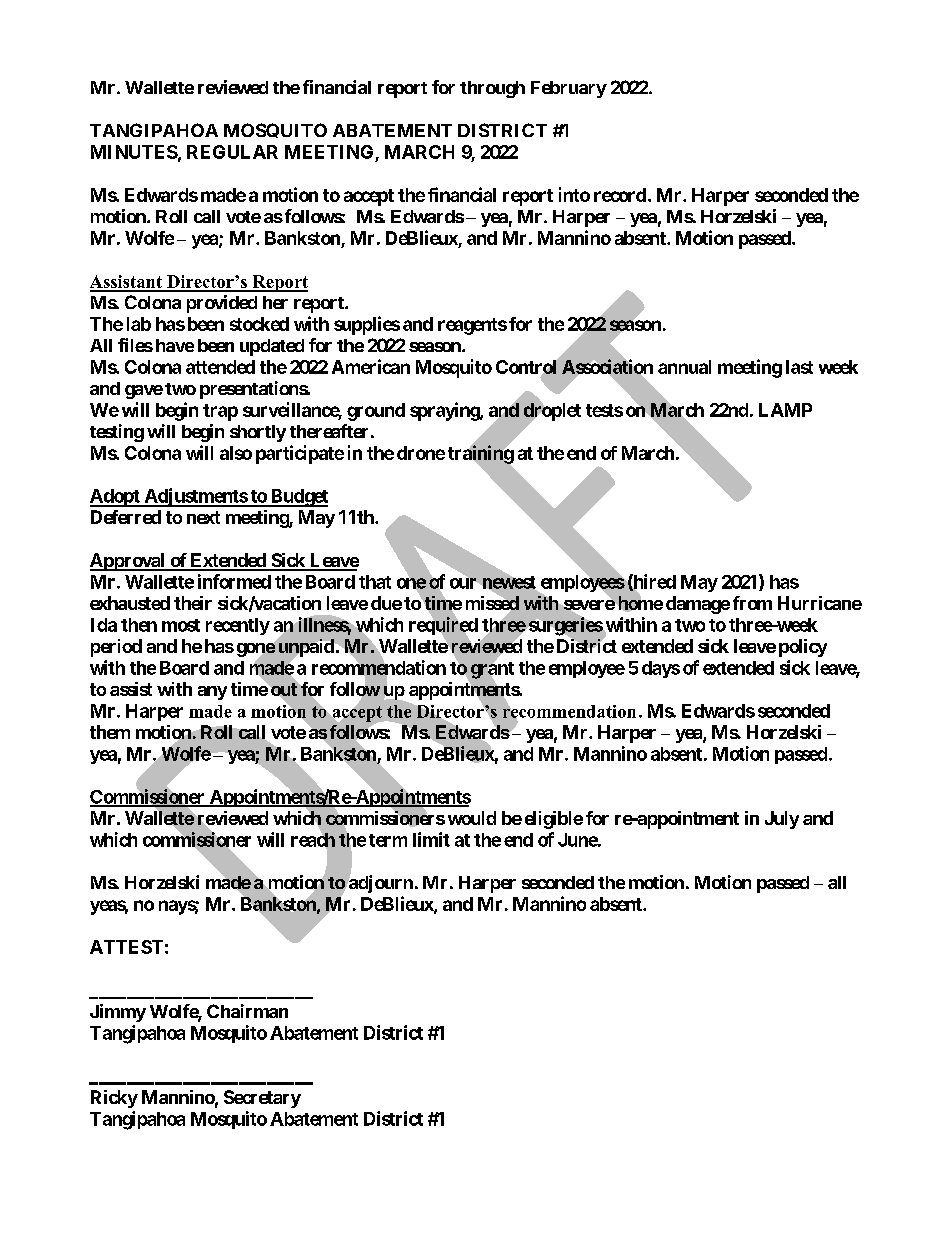 This screenshot has height=1233, width=952. Describe the element at coordinates (752, 603) in the screenshot. I see `from` at that location.
